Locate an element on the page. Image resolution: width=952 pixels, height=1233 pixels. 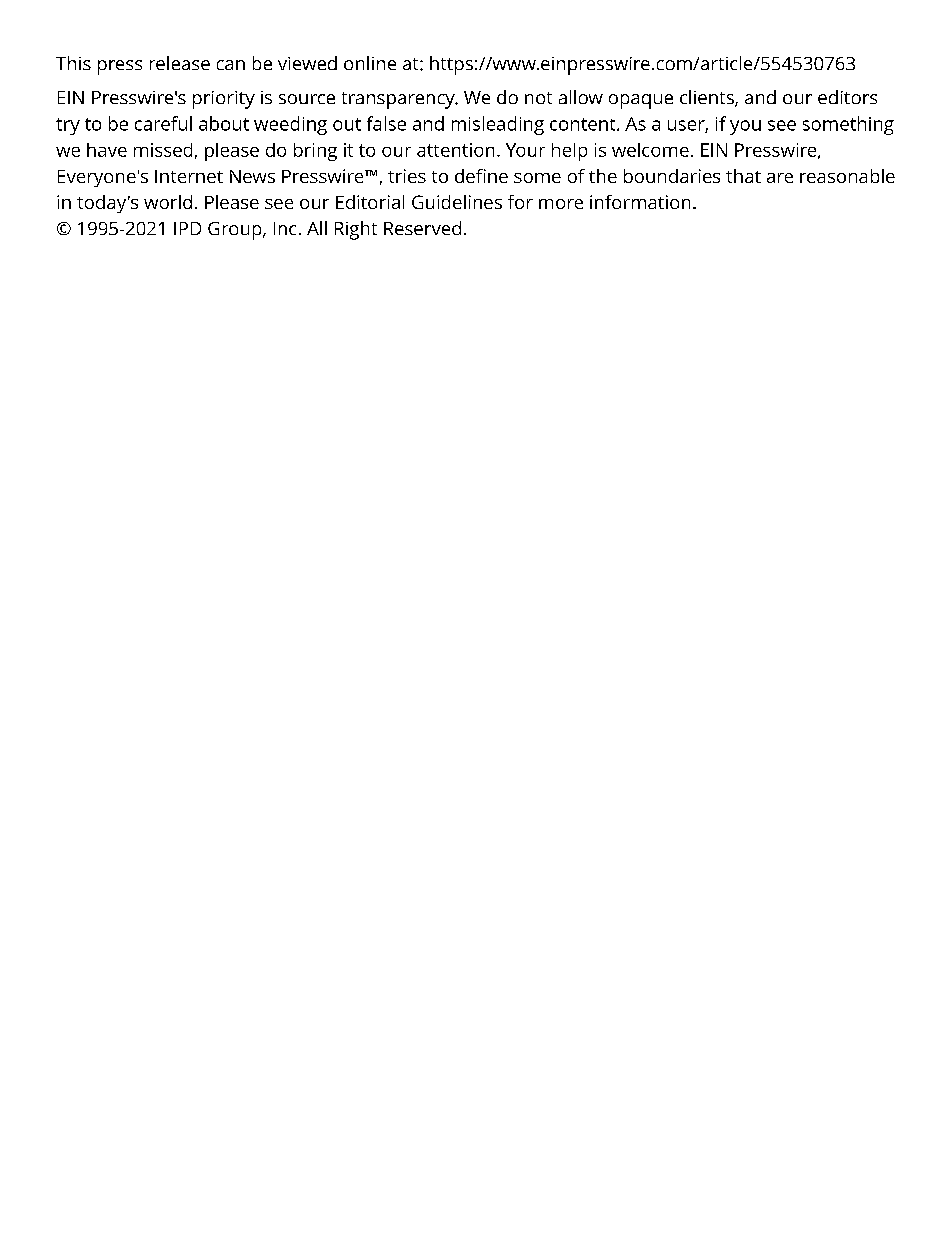
Reserved is located at coordinates (422, 228).
